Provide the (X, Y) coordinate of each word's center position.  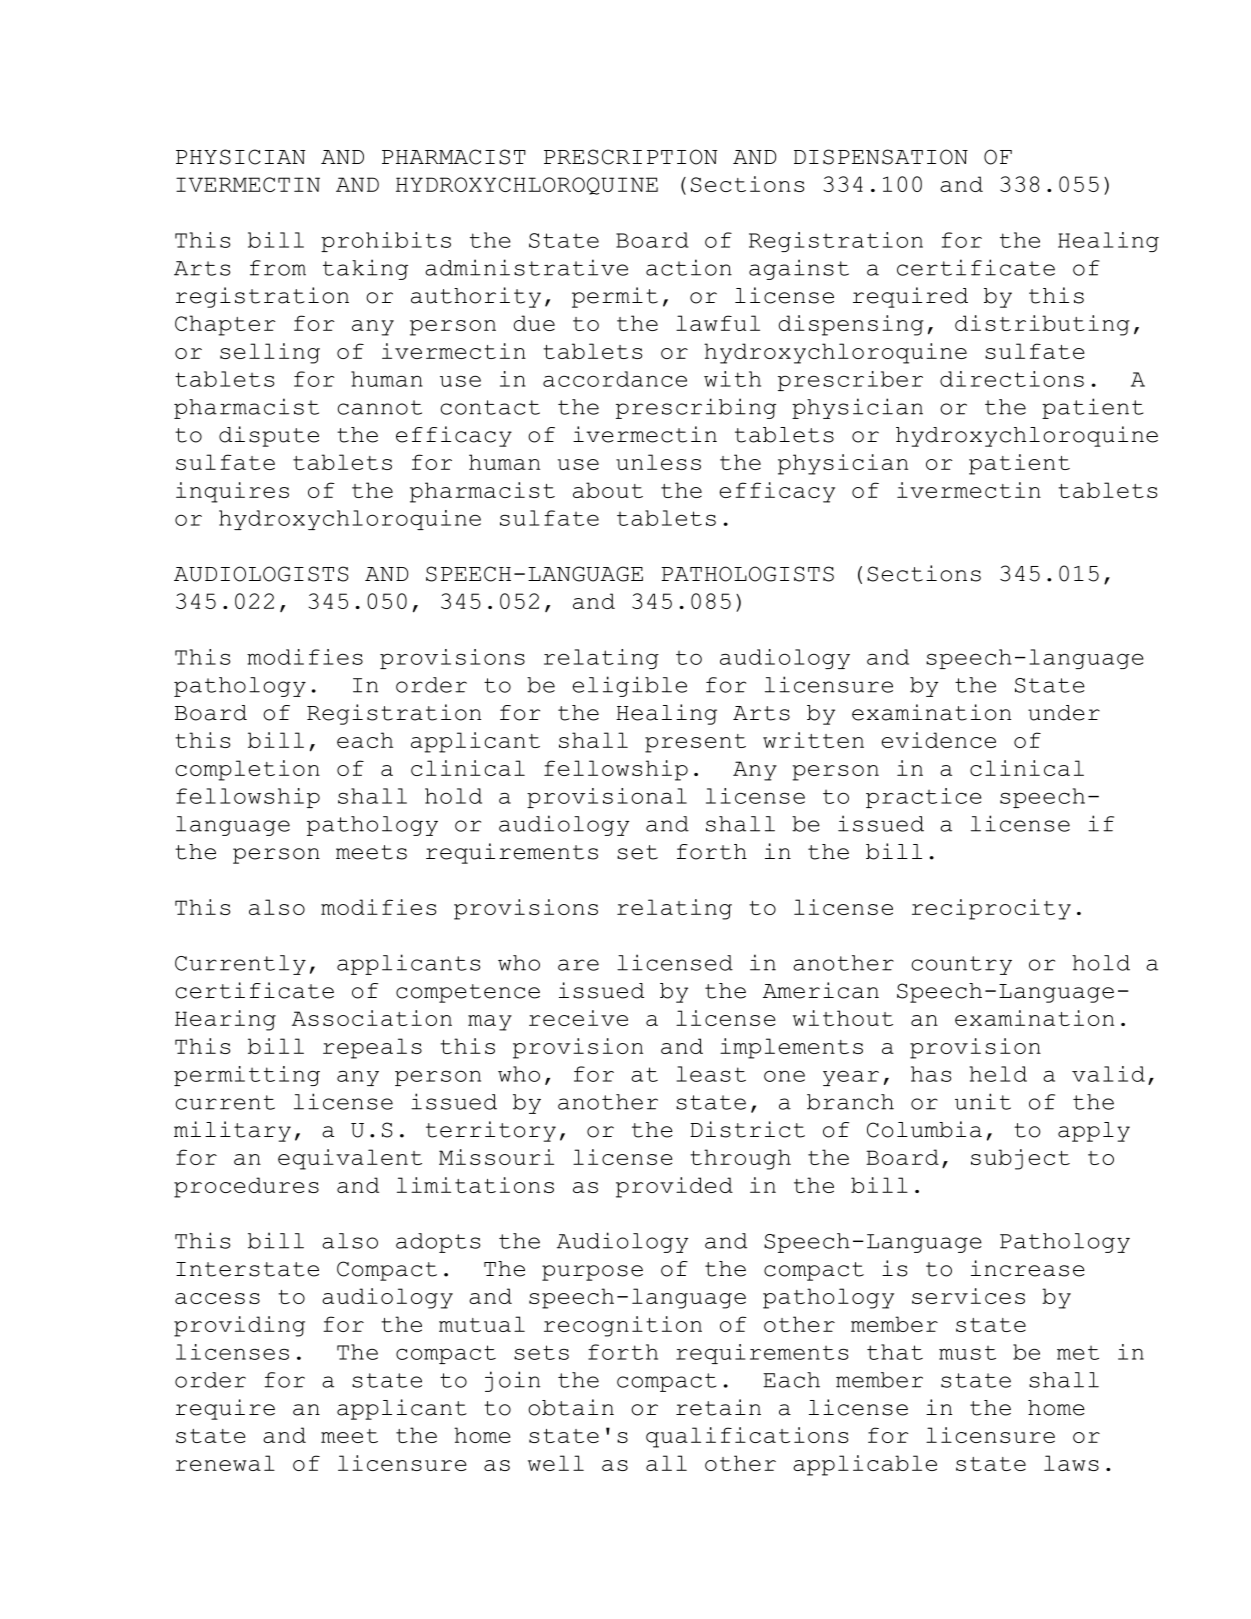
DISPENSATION (881, 157)
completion (248, 770)
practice (924, 798)
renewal (225, 1463)
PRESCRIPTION (630, 157)
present (695, 743)
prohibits (386, 242)
